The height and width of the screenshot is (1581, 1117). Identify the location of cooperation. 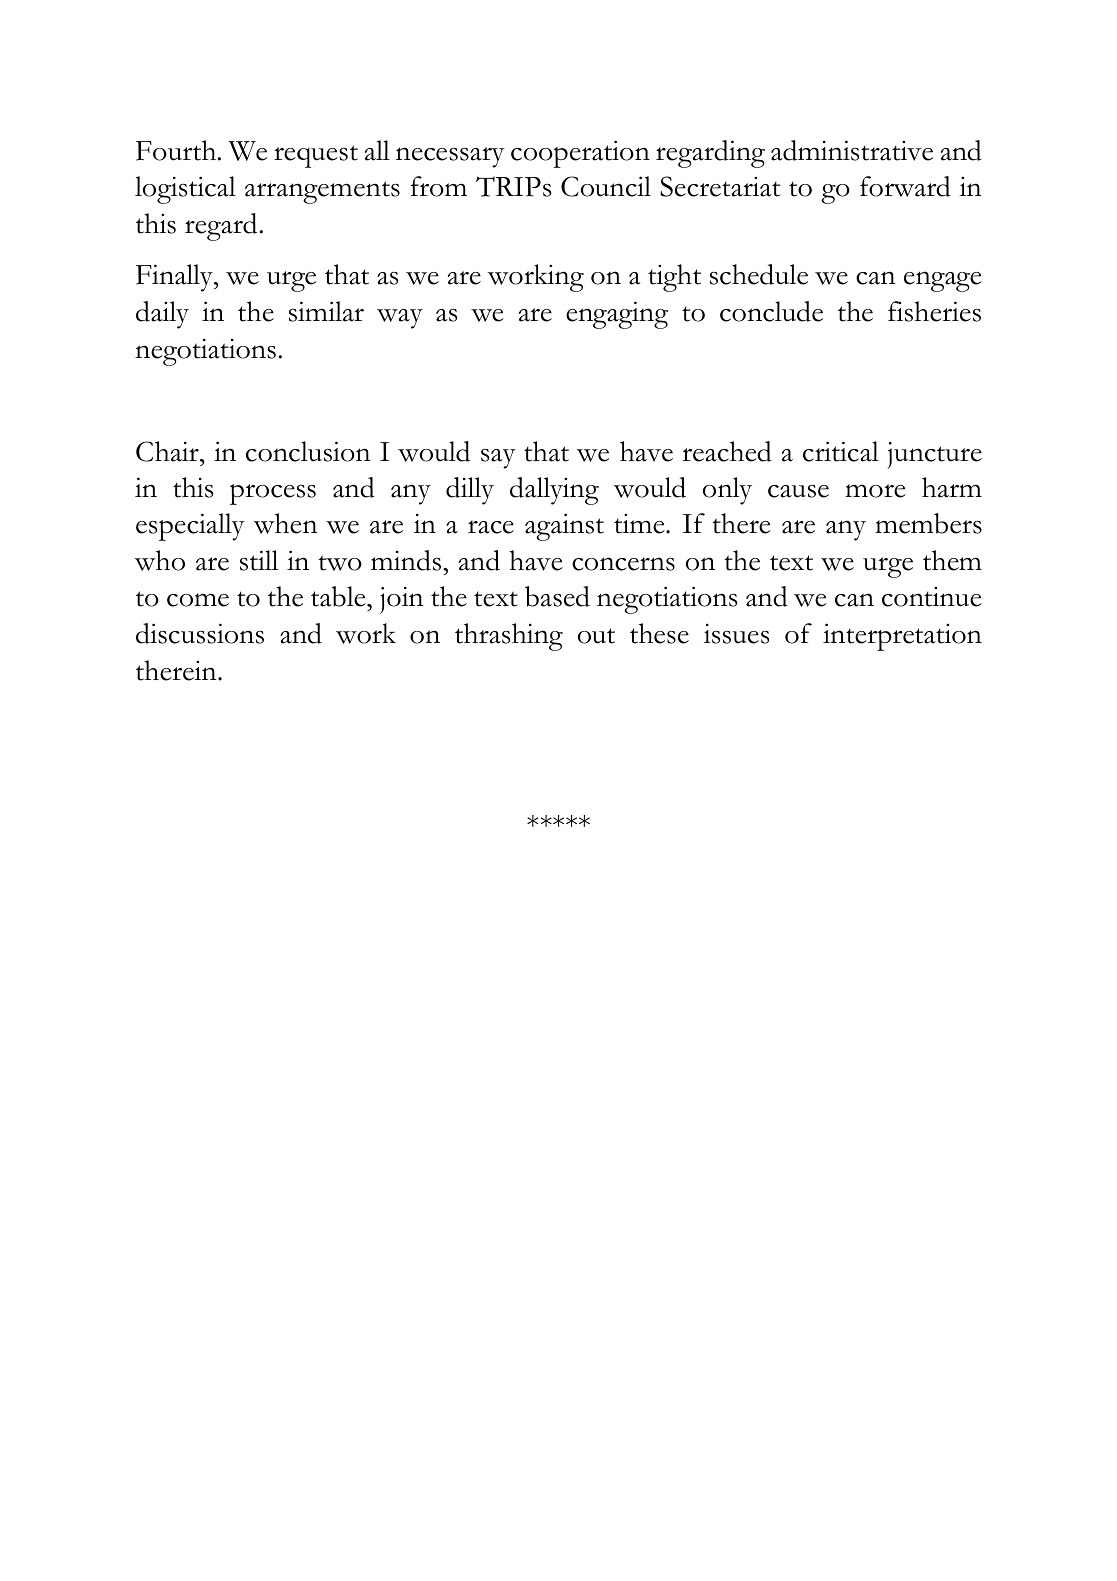
(580, 154).
